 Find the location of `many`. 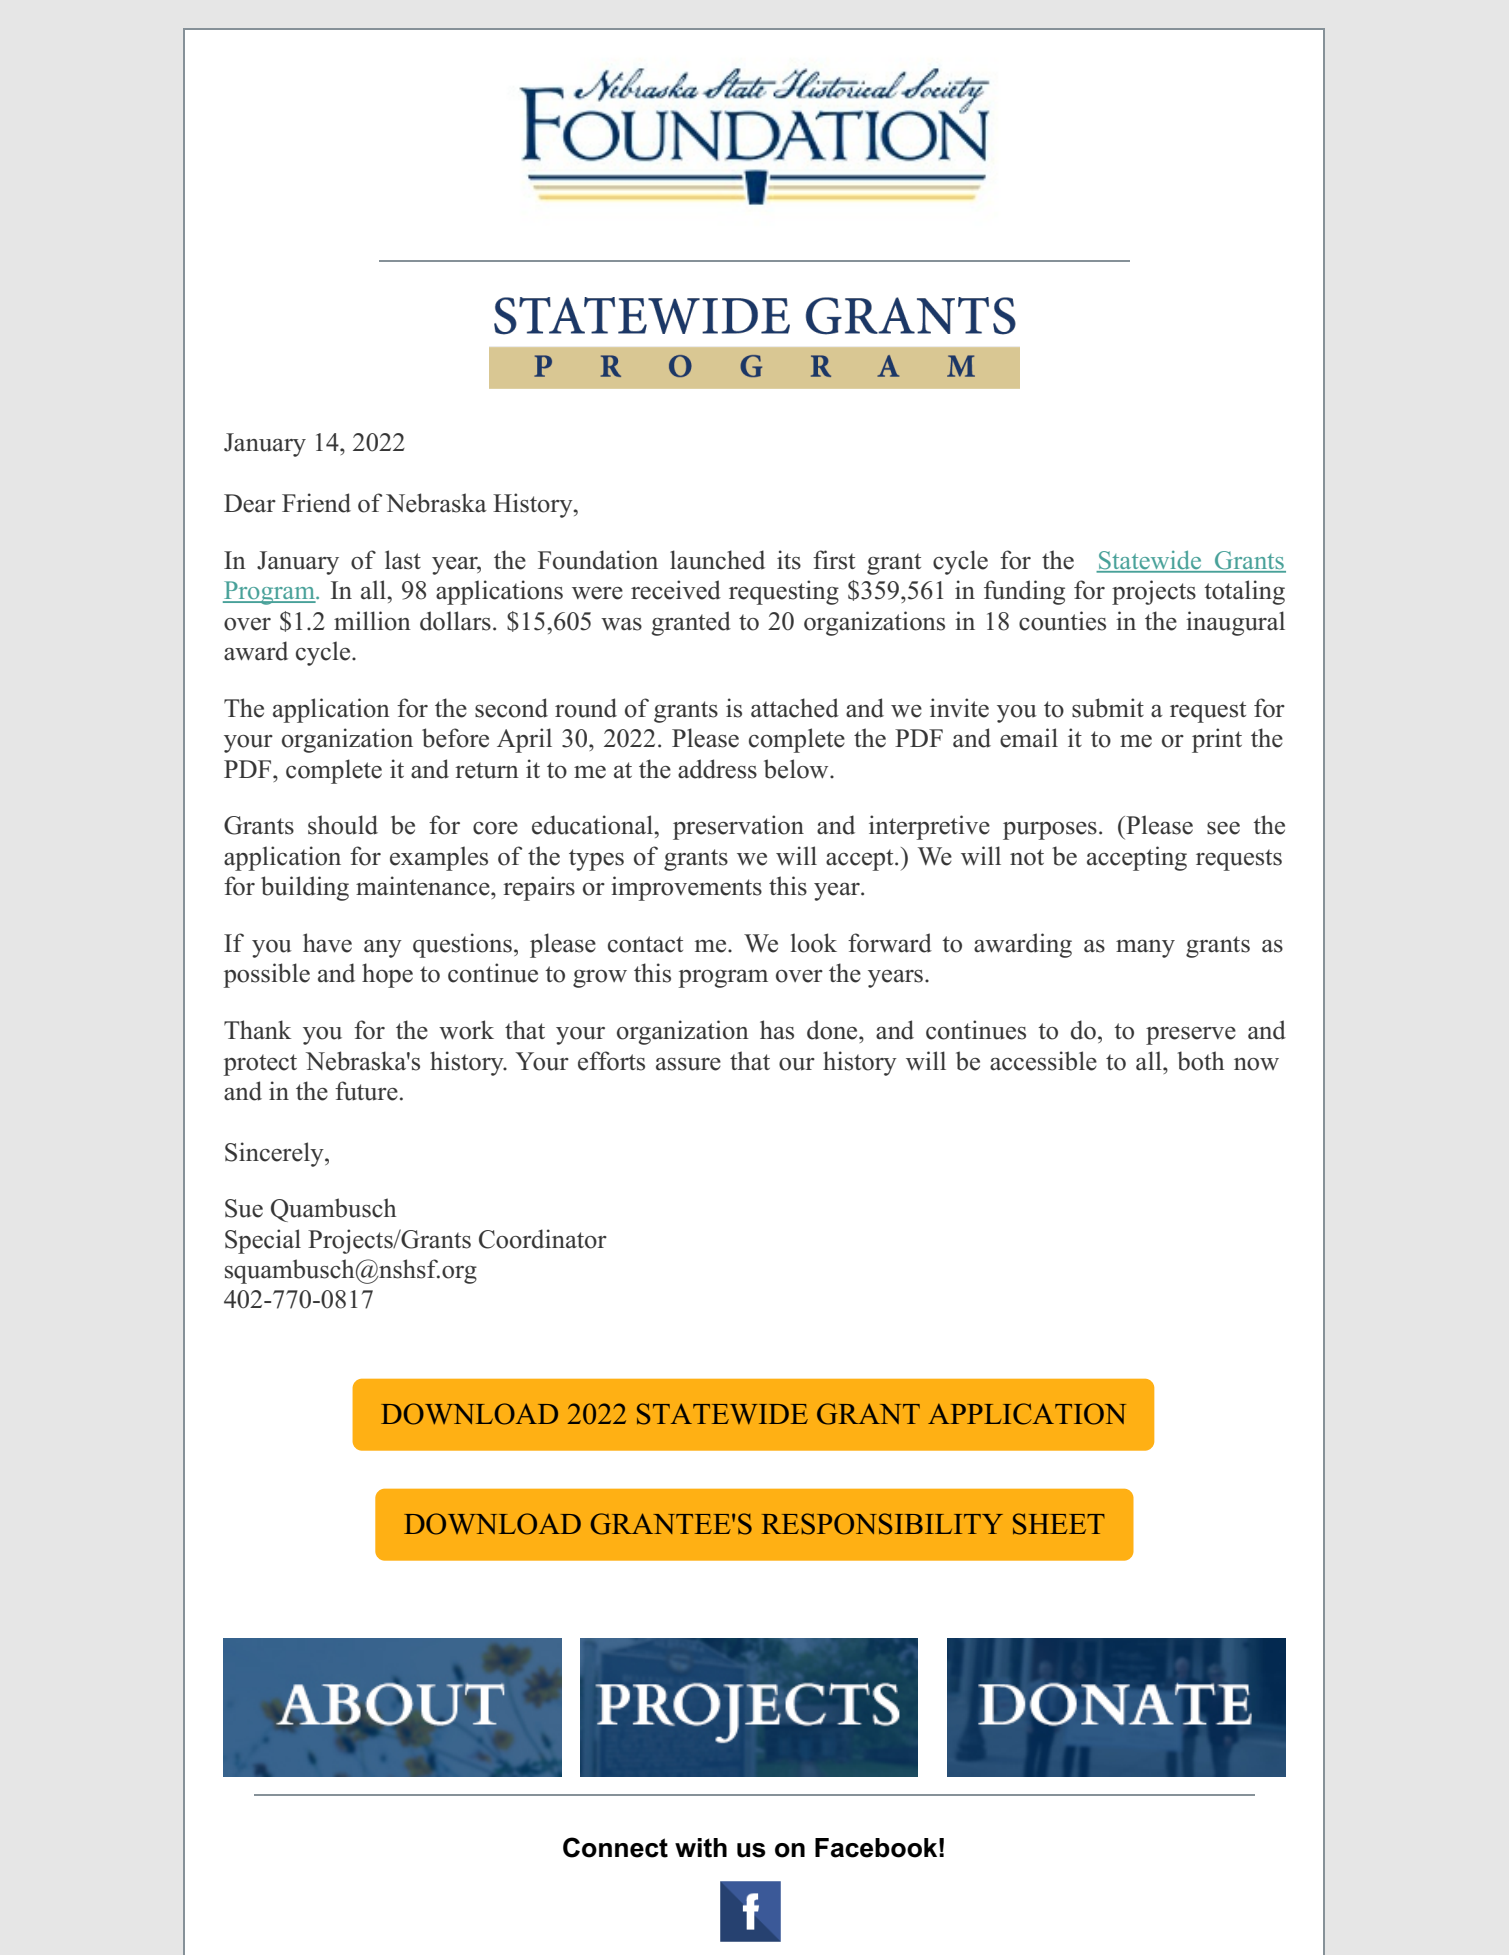

many is located at coordinates (1145, 949).
